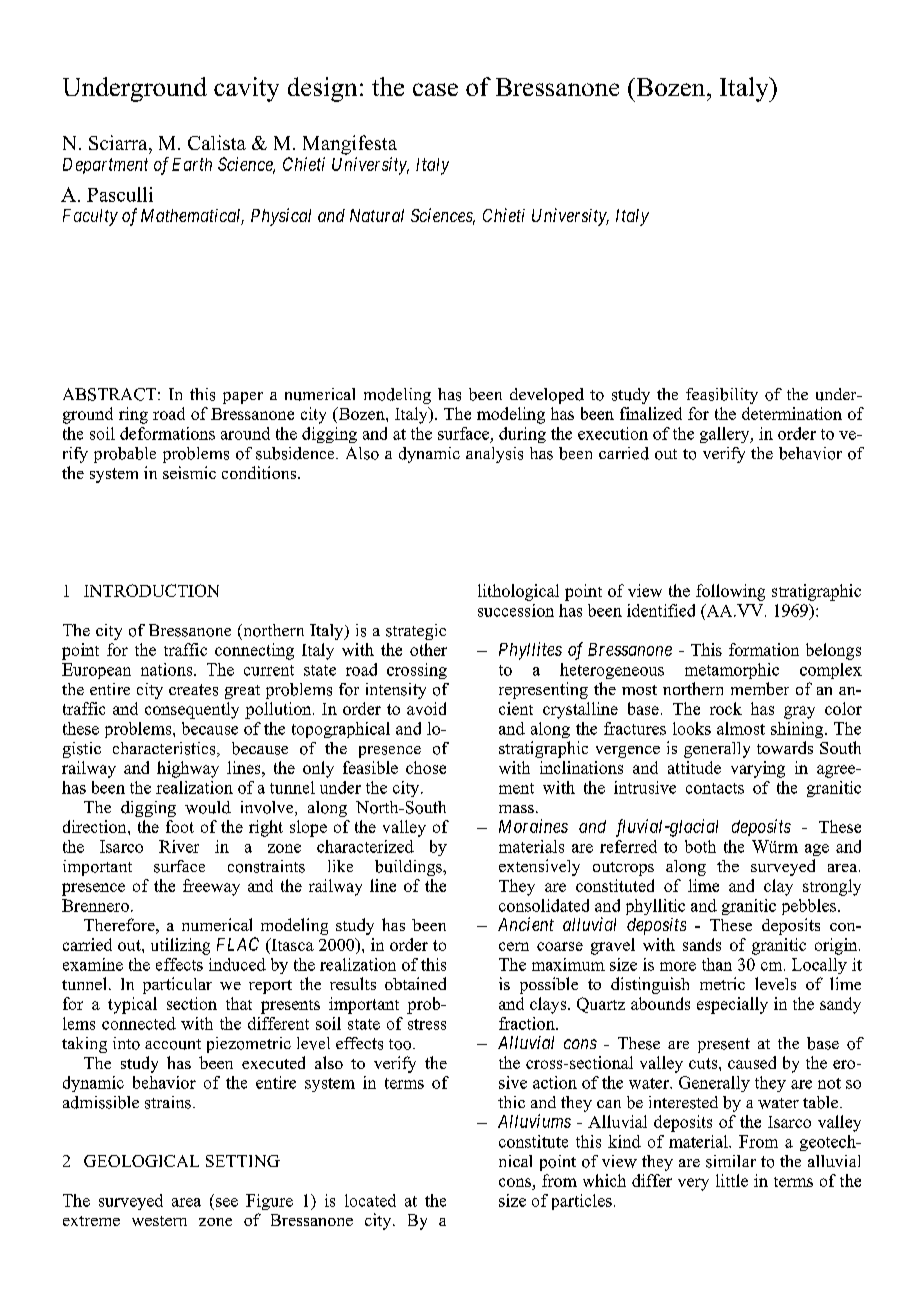  What do you see at coordinates (159, 1221) in the screenshot?
I see `western` at bounding box center [159, 1221].
